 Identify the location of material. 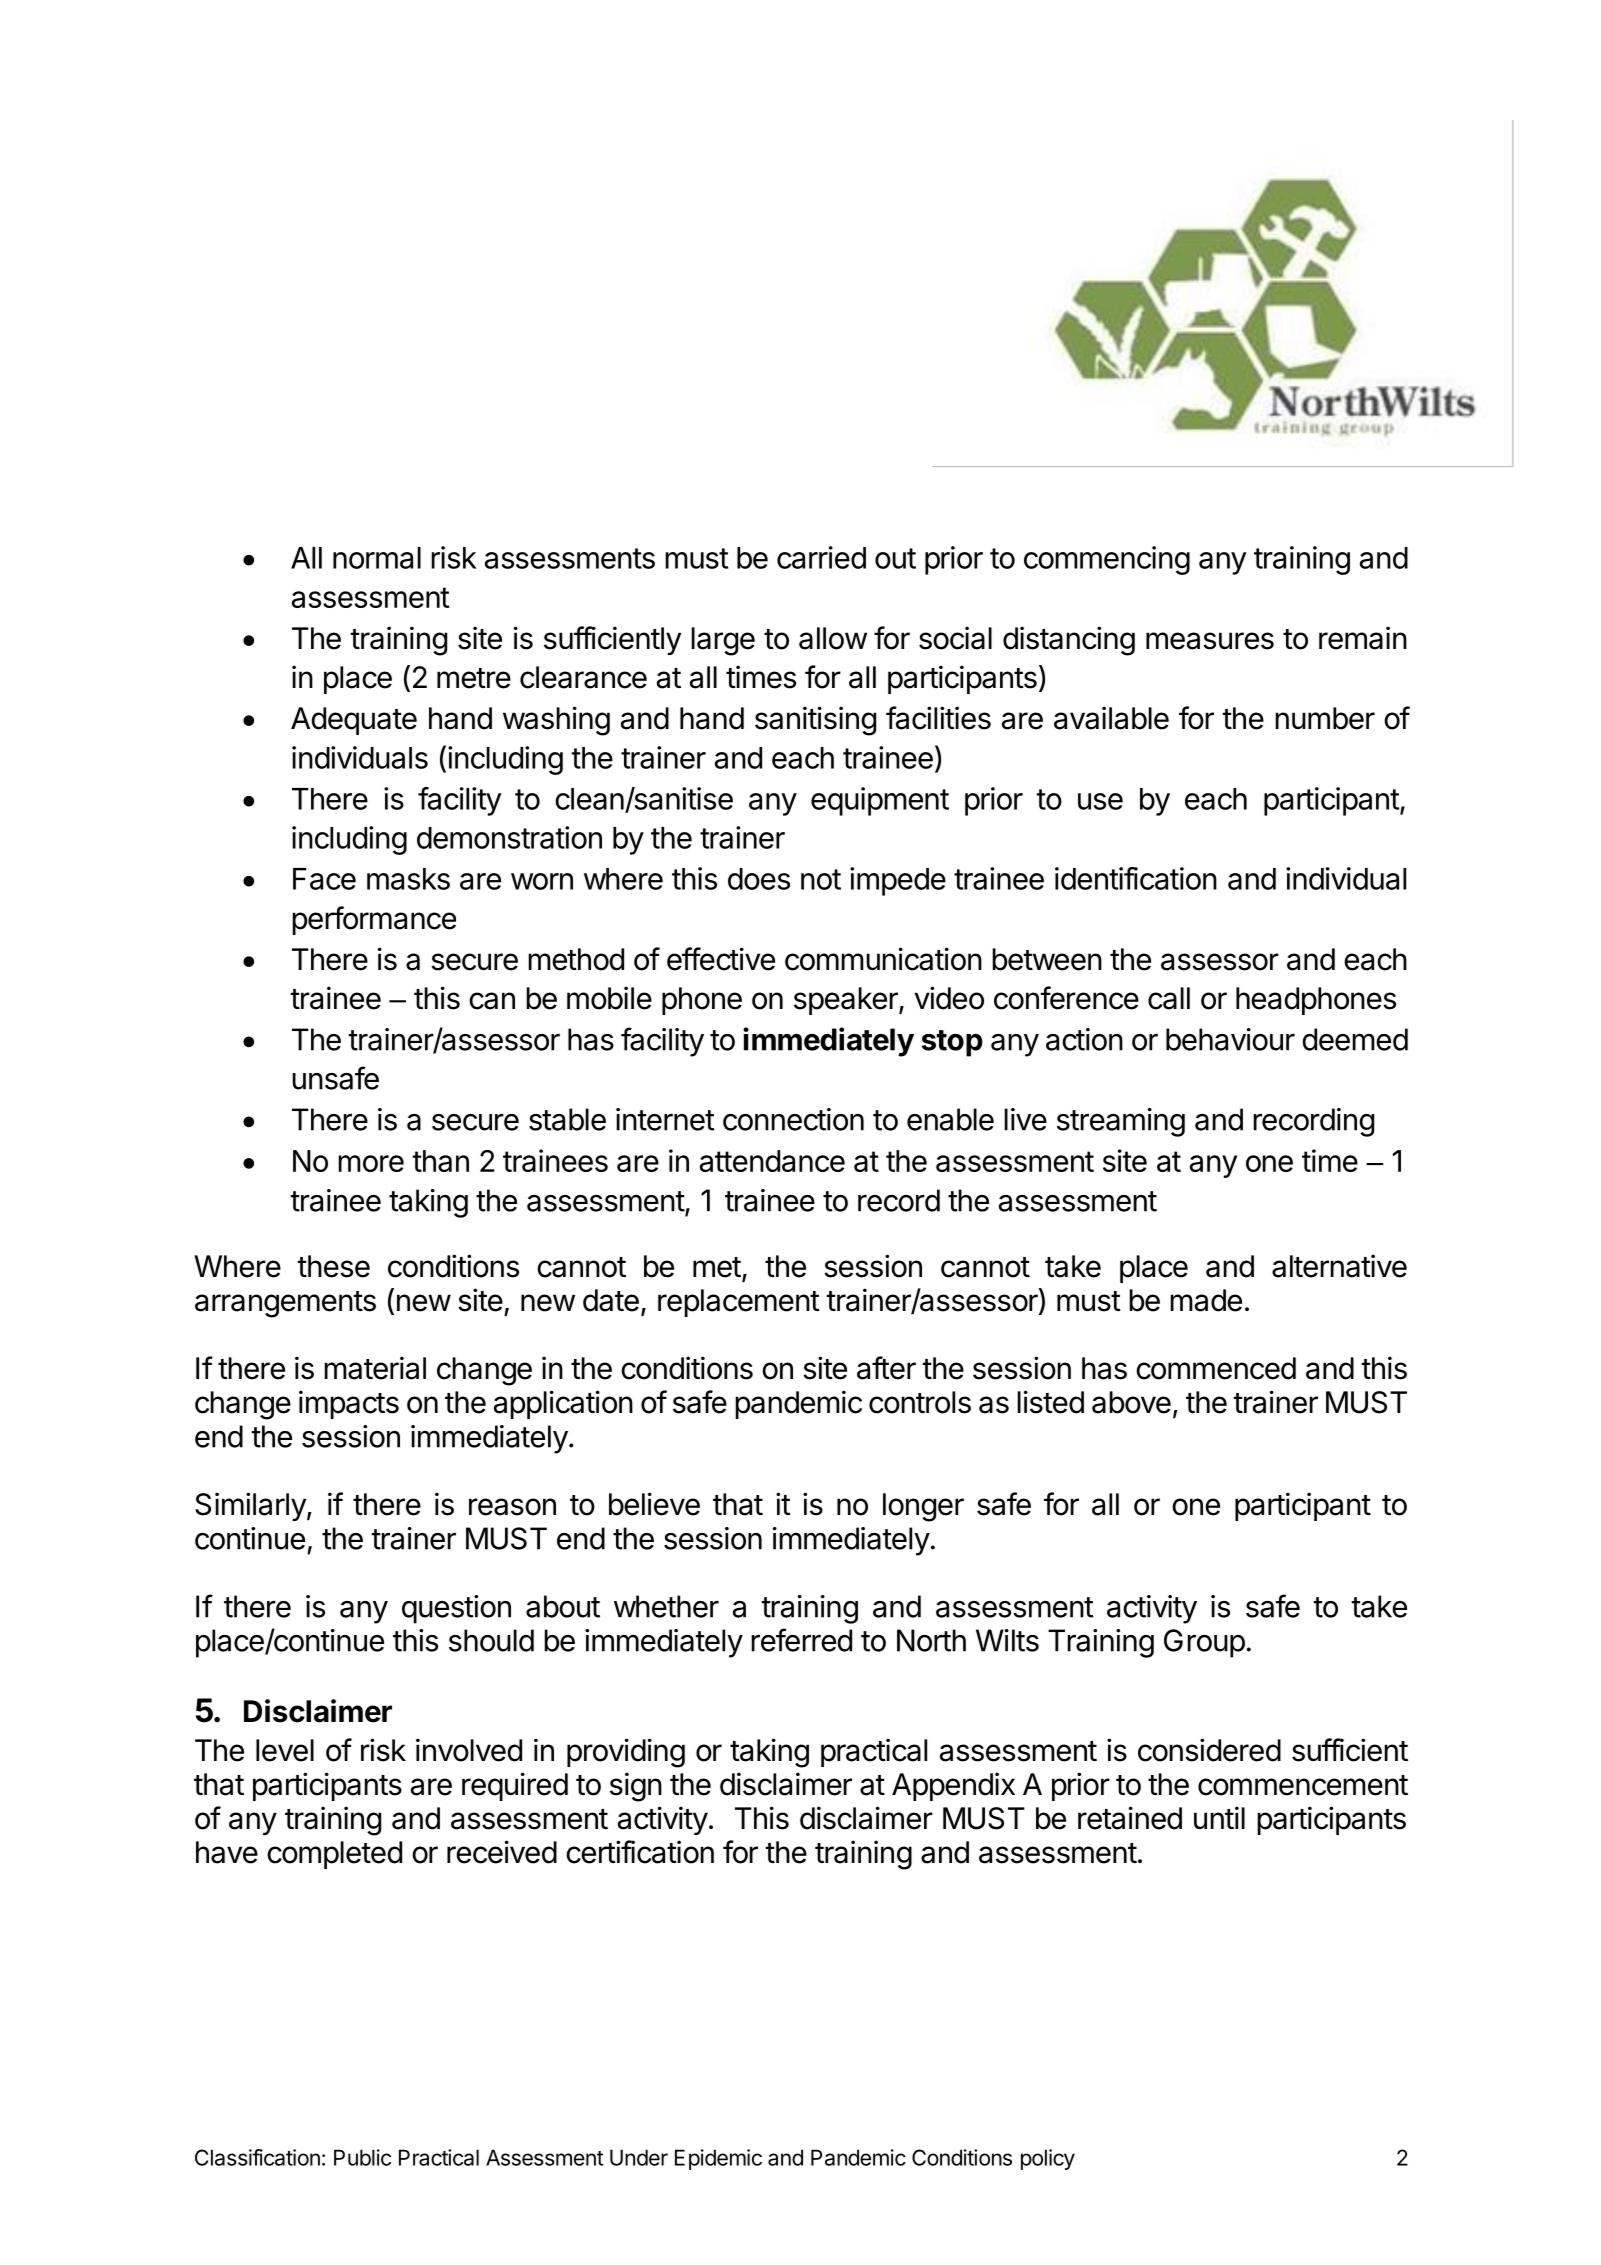
(375, 1368).
